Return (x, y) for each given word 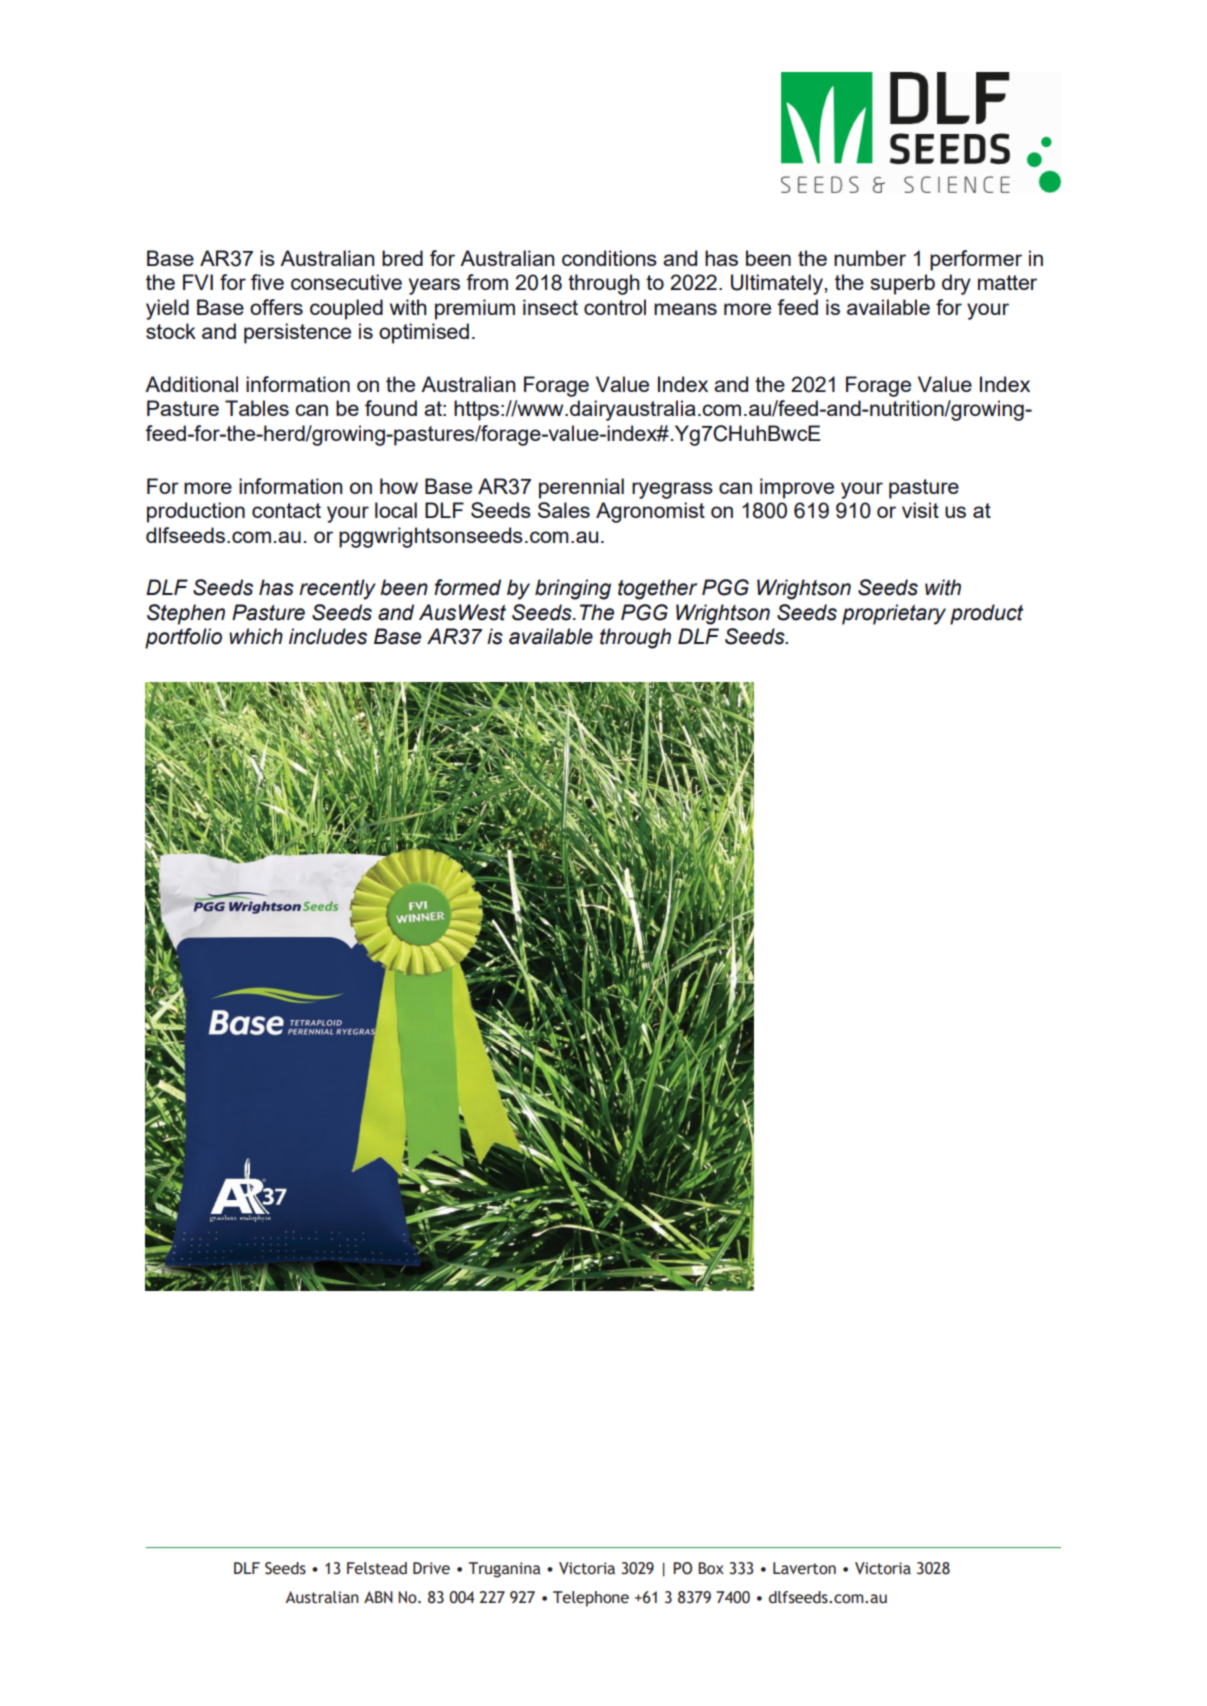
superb (903, 284)
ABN (378, 1597)
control (615, 307)
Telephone (591, 1599)
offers (276, 307)
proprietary (894, 614)
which (256, 636)
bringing (573, 589)
